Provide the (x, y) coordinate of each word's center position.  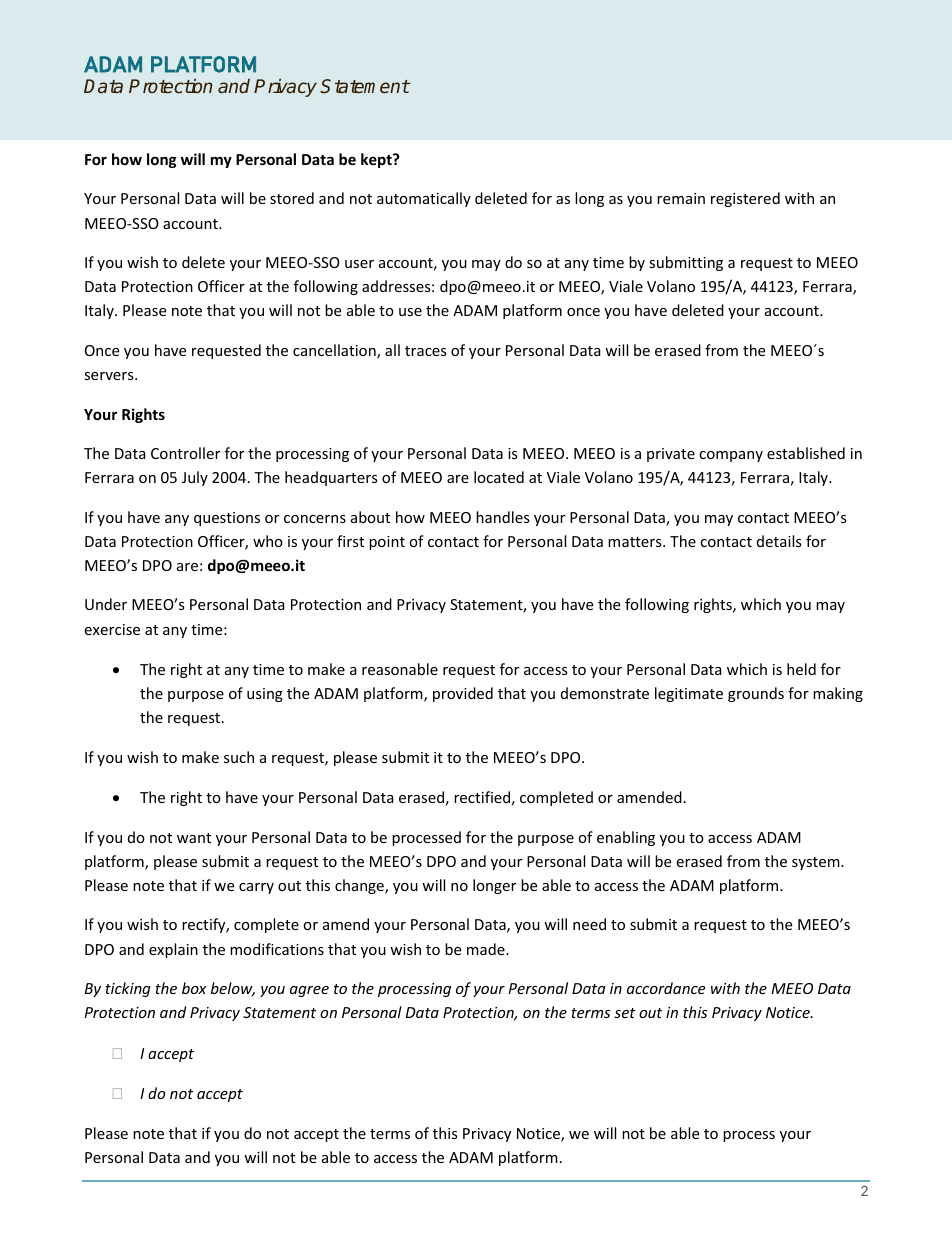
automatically (424, 199)
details (779, 541)
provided (463, 694)
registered (745, 199)
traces (426, 351)
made (487, 949)
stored (292, 198)
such (239, 757)
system (817, 863)
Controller (185, 453)
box (194, 988)
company (731, 456)
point (387, 543)
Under (106, 604)
